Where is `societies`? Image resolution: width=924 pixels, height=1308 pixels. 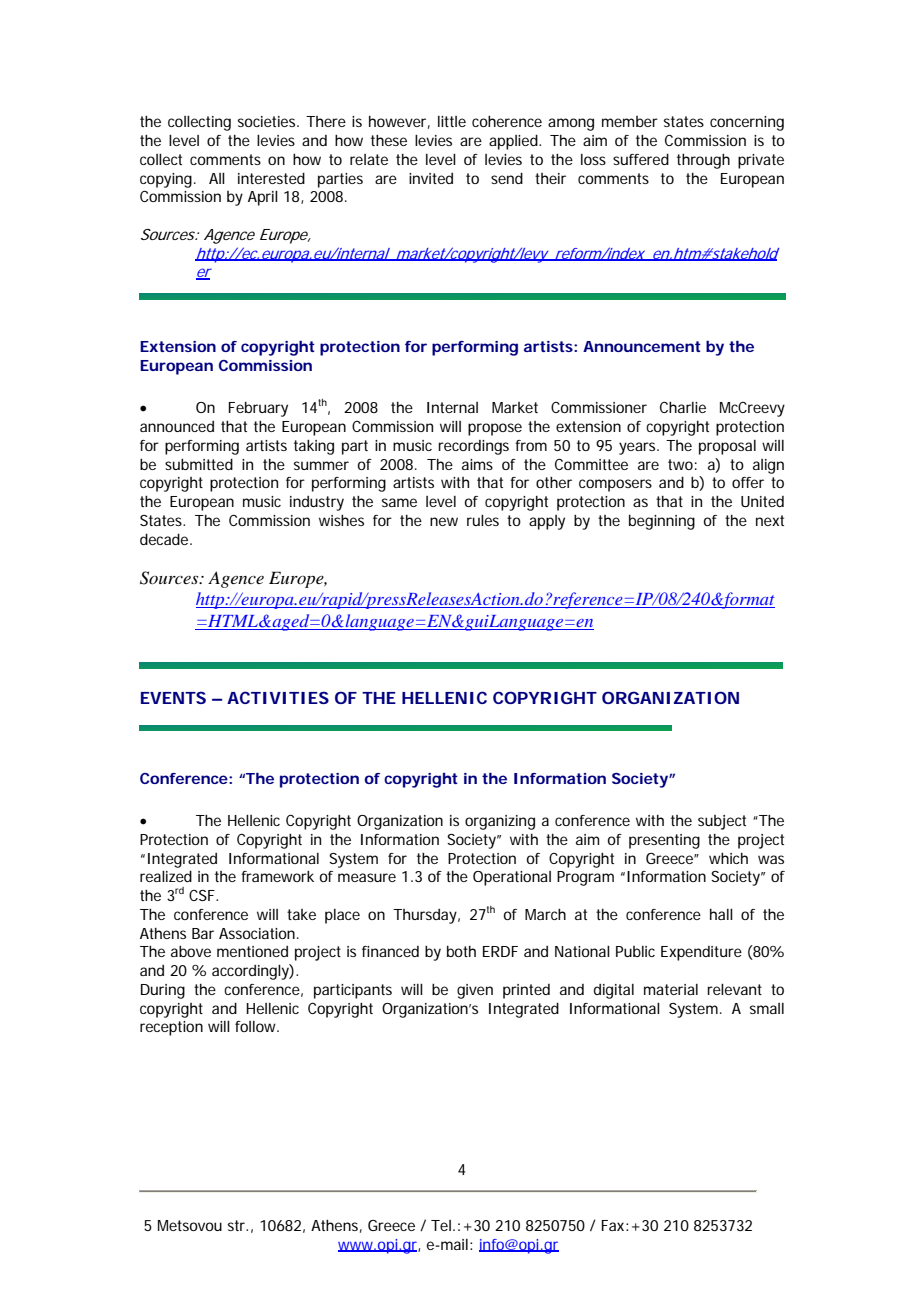 societies is located at coordinates (268, 121).
